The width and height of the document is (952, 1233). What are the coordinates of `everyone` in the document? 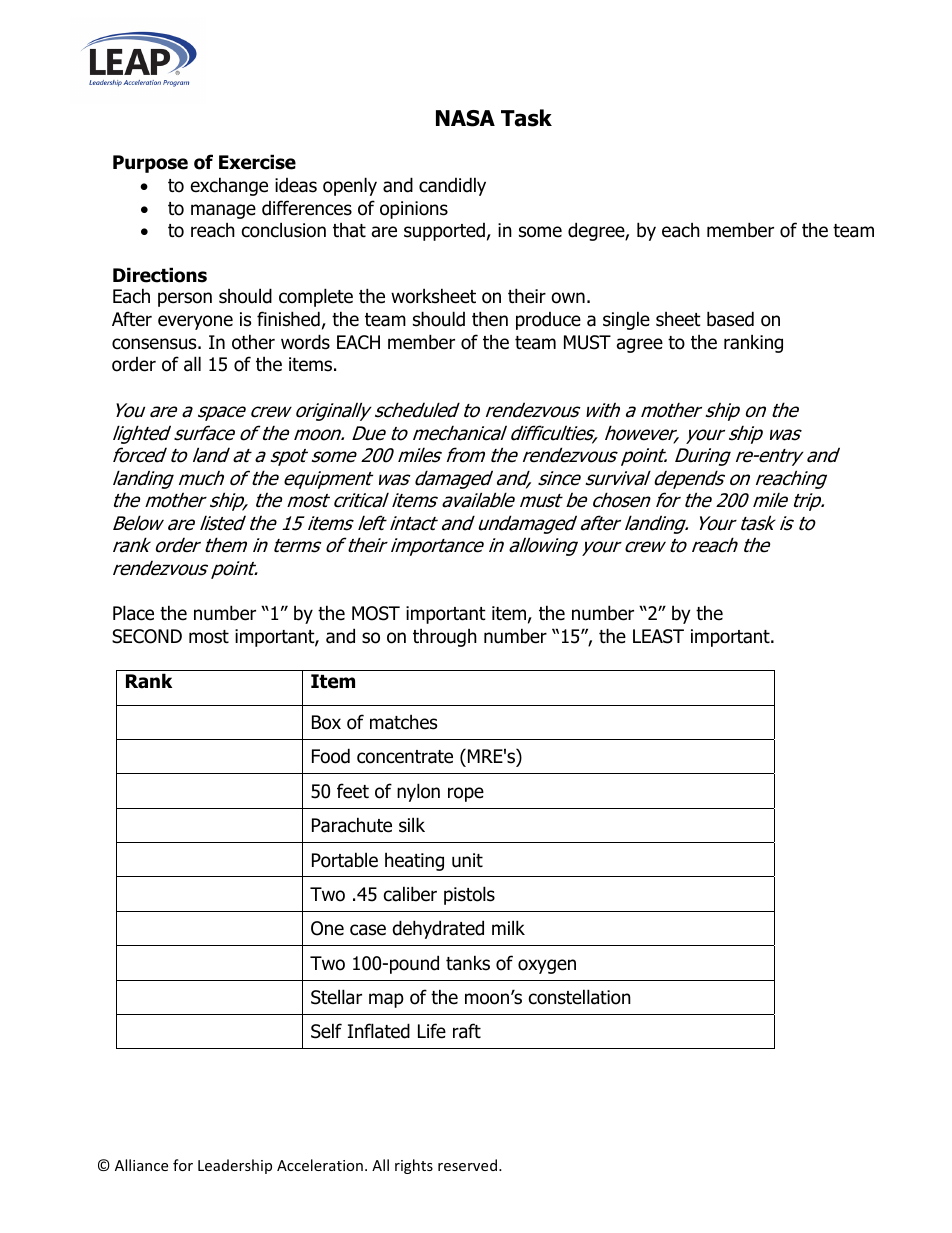 It's located at (195, 322).
